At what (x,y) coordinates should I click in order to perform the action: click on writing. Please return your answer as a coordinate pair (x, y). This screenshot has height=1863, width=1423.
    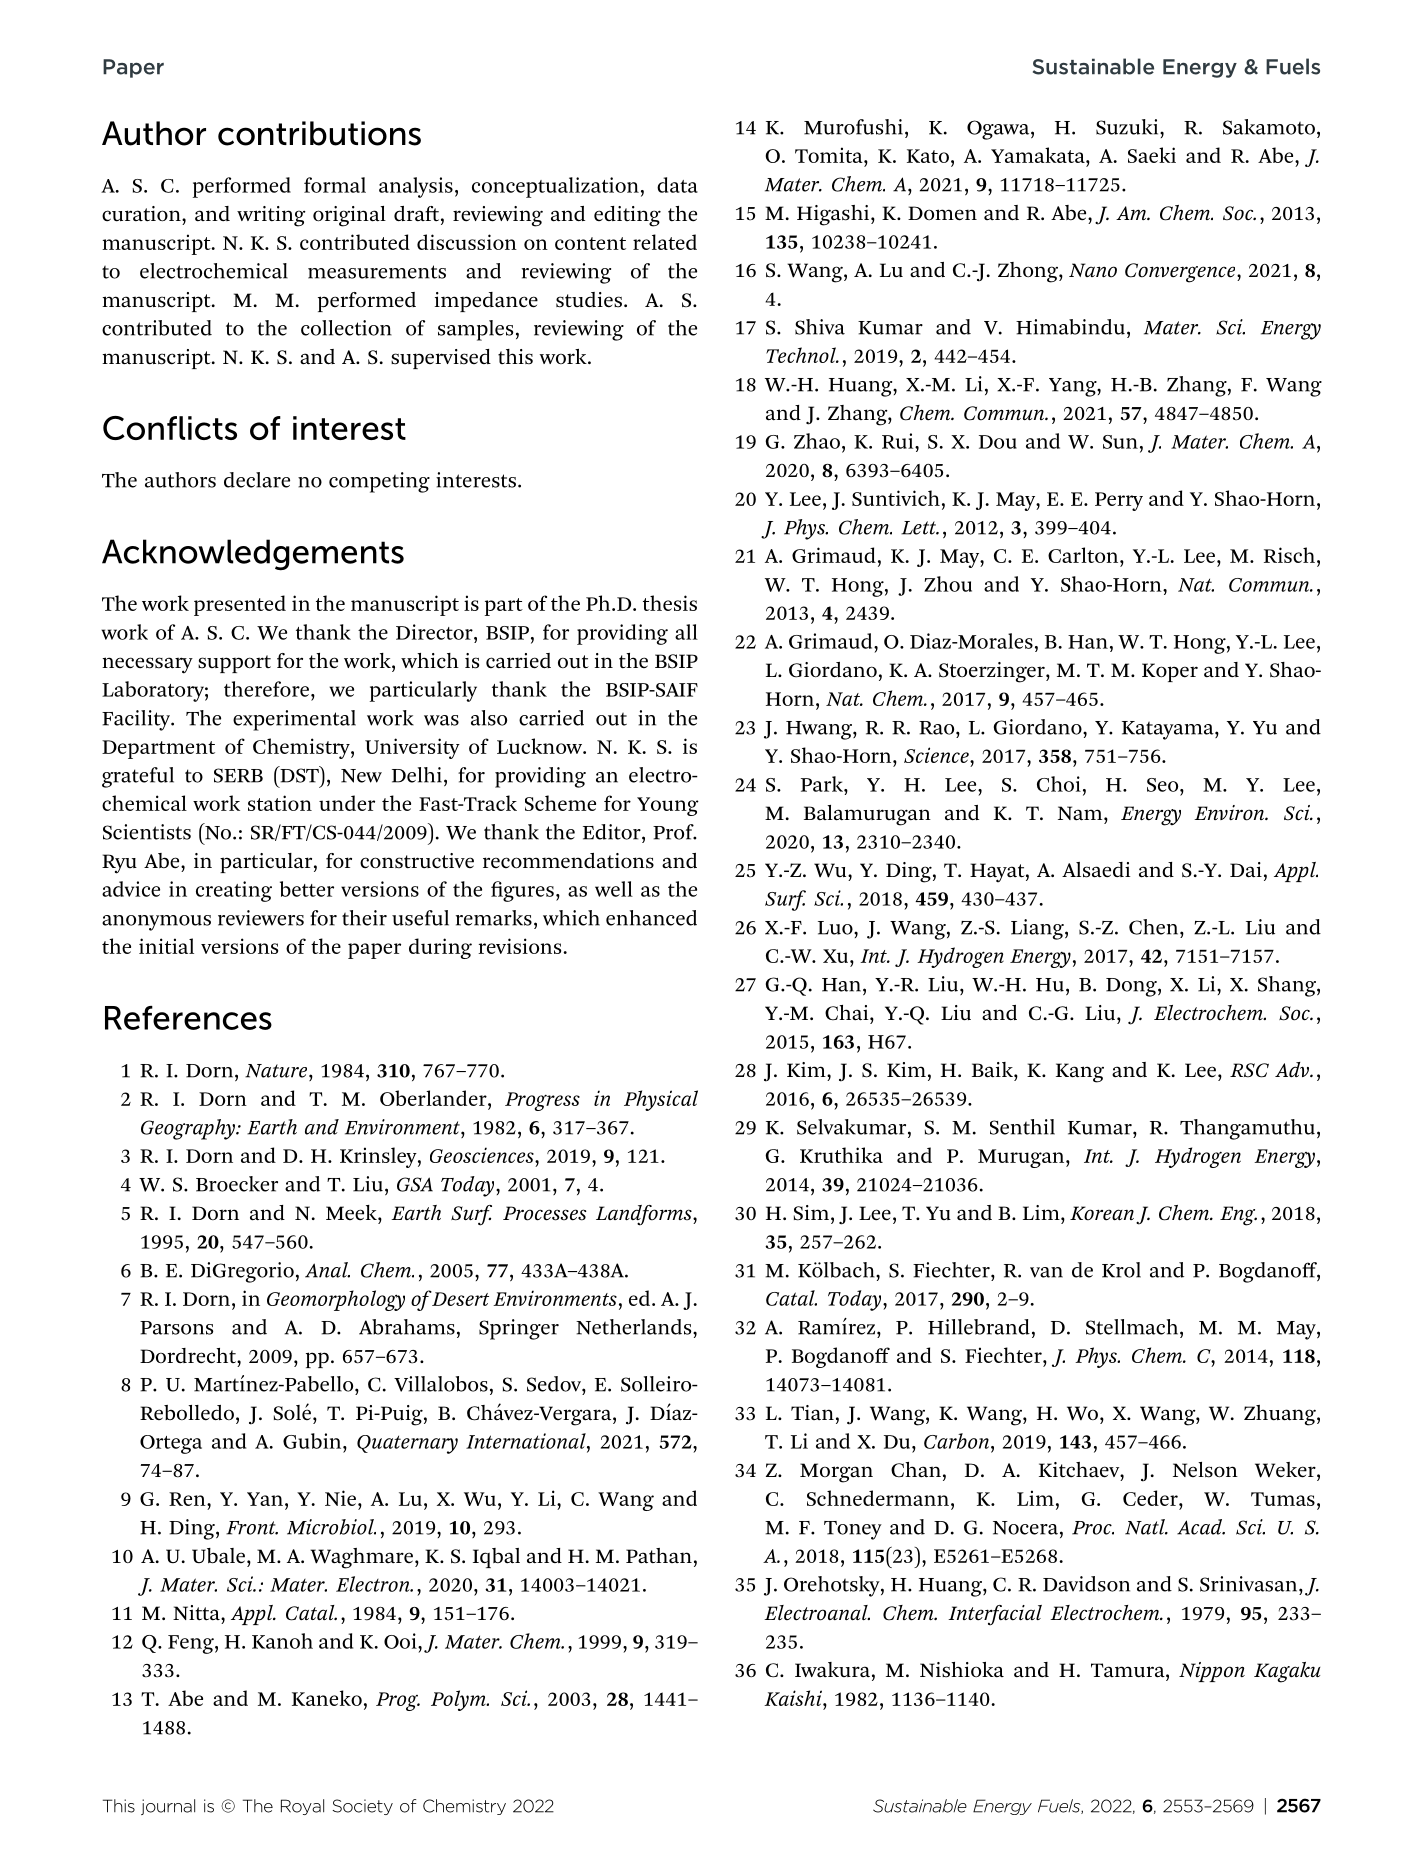
    Looking at the image, I should click on (271, 216).
